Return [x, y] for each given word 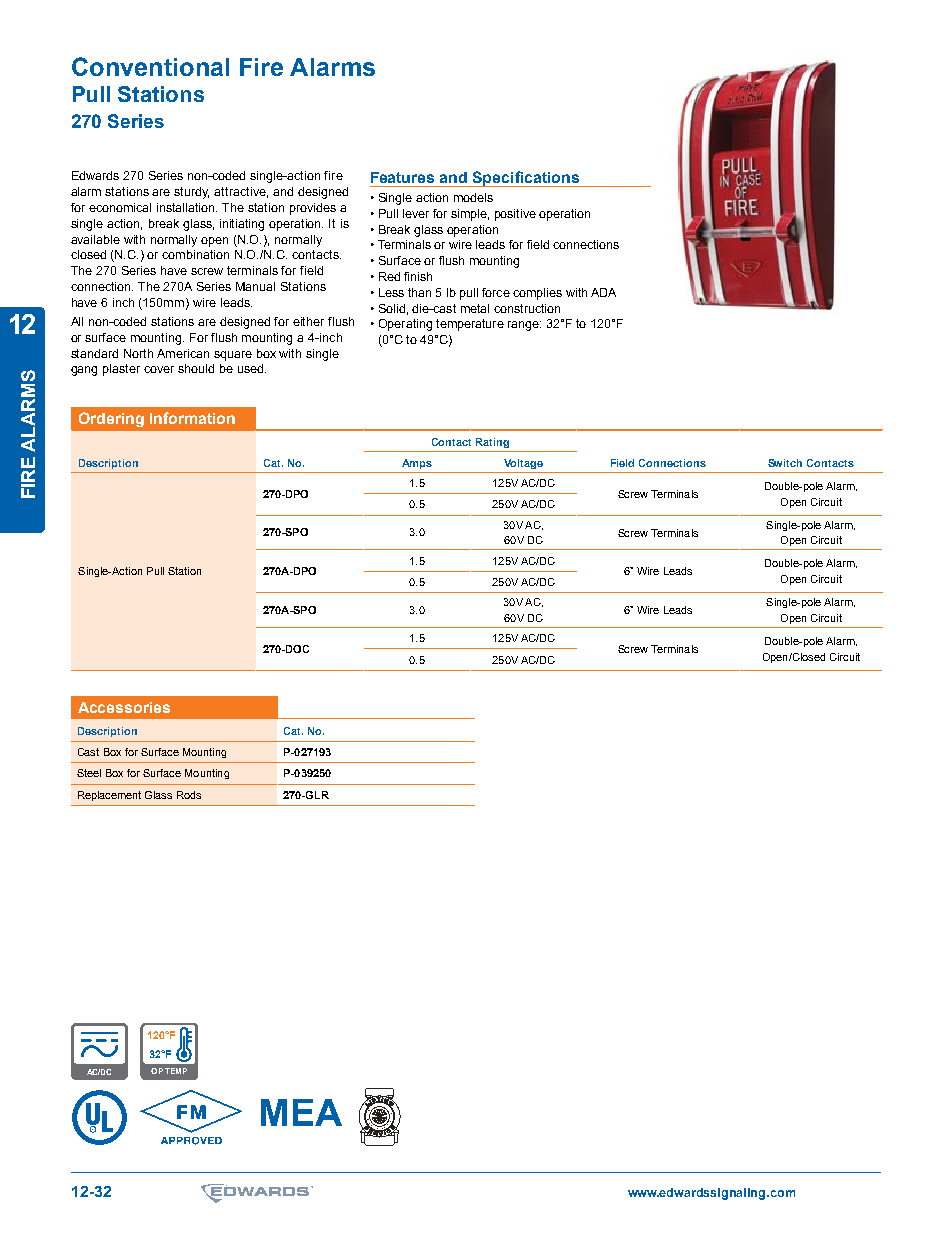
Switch [785, 463]
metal [475, 308]
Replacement [109, 796]
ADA [603, 292]
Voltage [523, 464]
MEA [301, 1112]
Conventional [150, 66]
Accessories [124, 707]
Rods [189, 795]
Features [402, 177]
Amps [417, 464]
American [183, 353]
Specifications [526, 179]
